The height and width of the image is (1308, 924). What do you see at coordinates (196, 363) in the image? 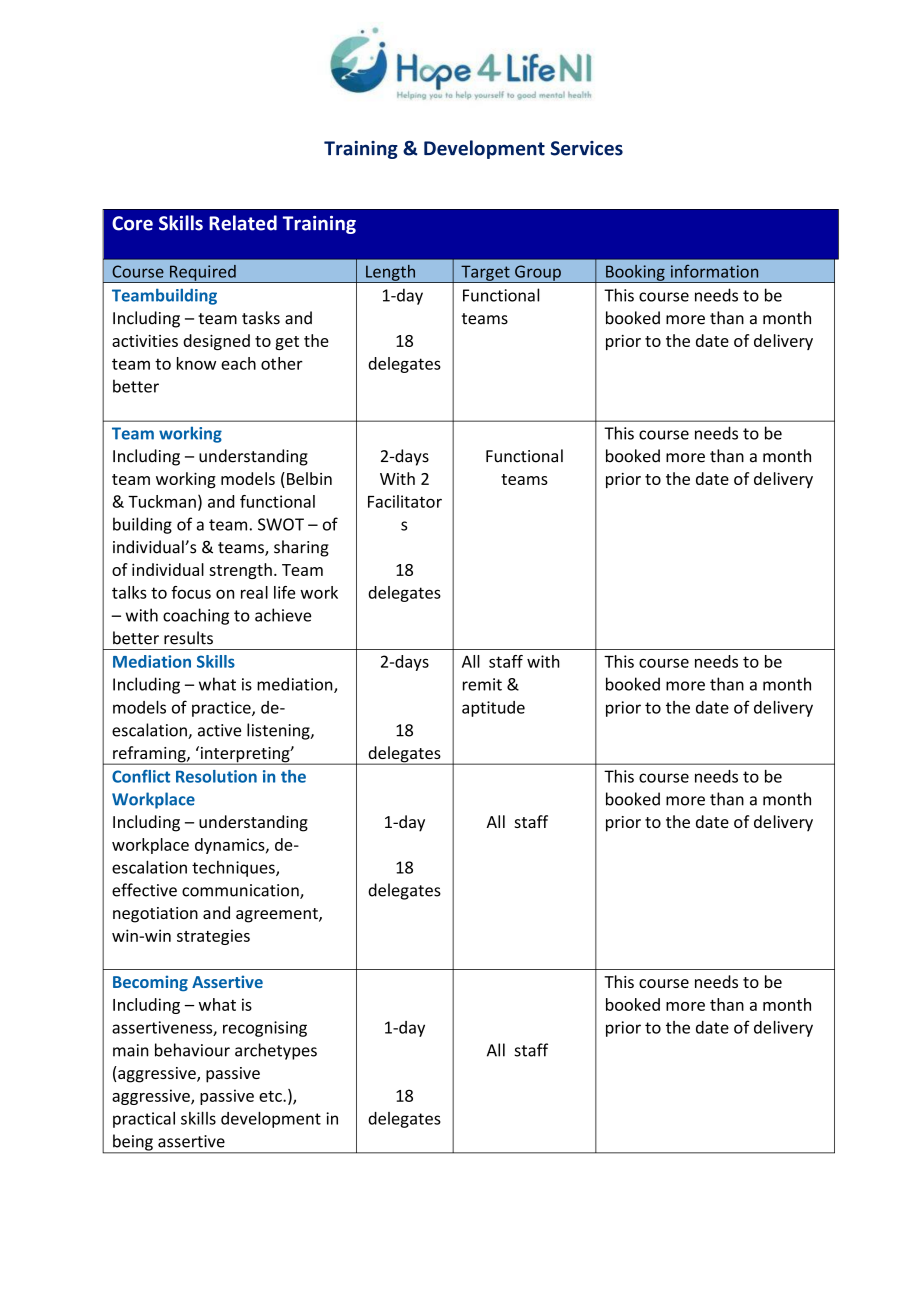
I see `know` at bounding box center [196, 363].
